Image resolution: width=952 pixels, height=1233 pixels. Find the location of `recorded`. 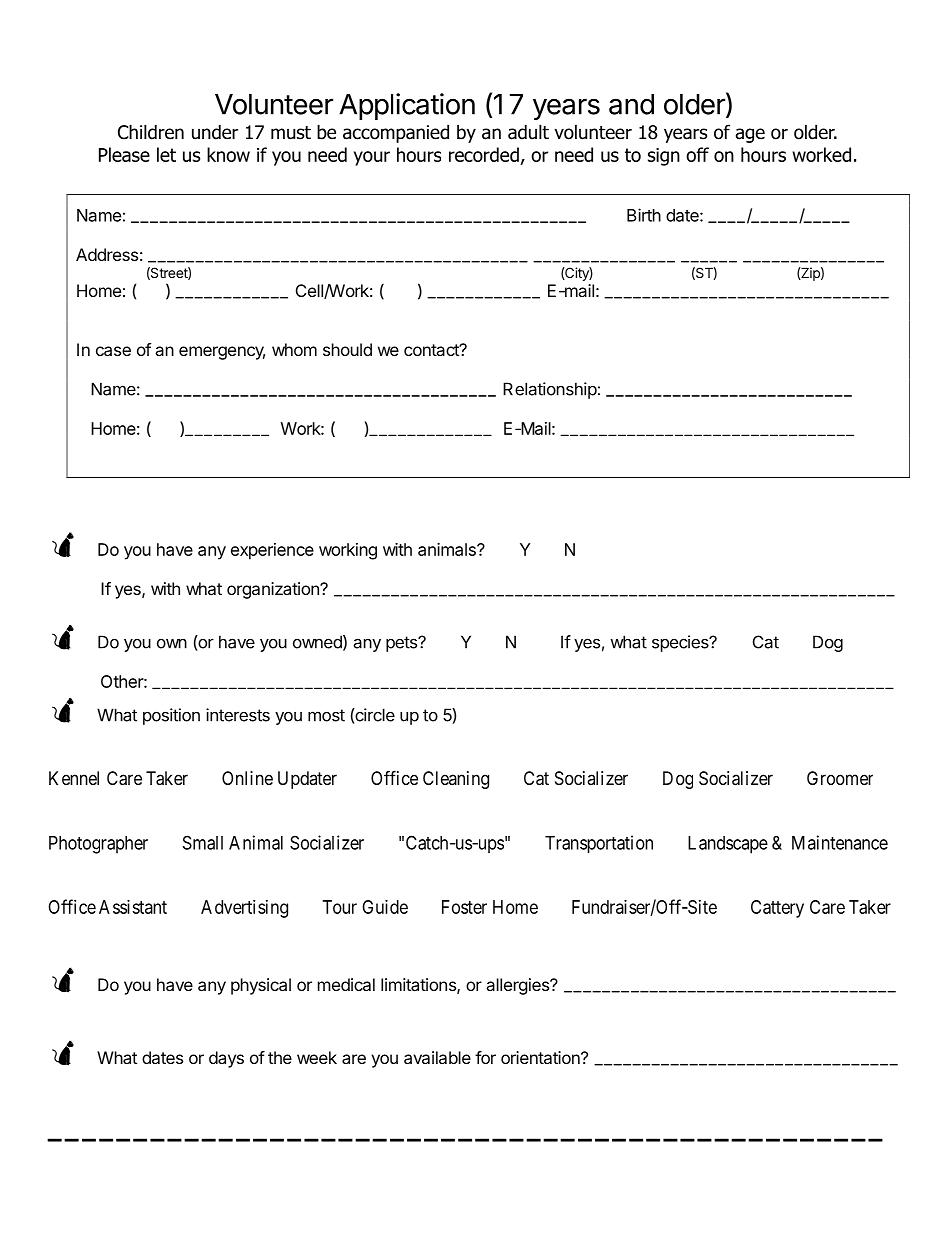

recorded is located at coordinates (484, 154).
